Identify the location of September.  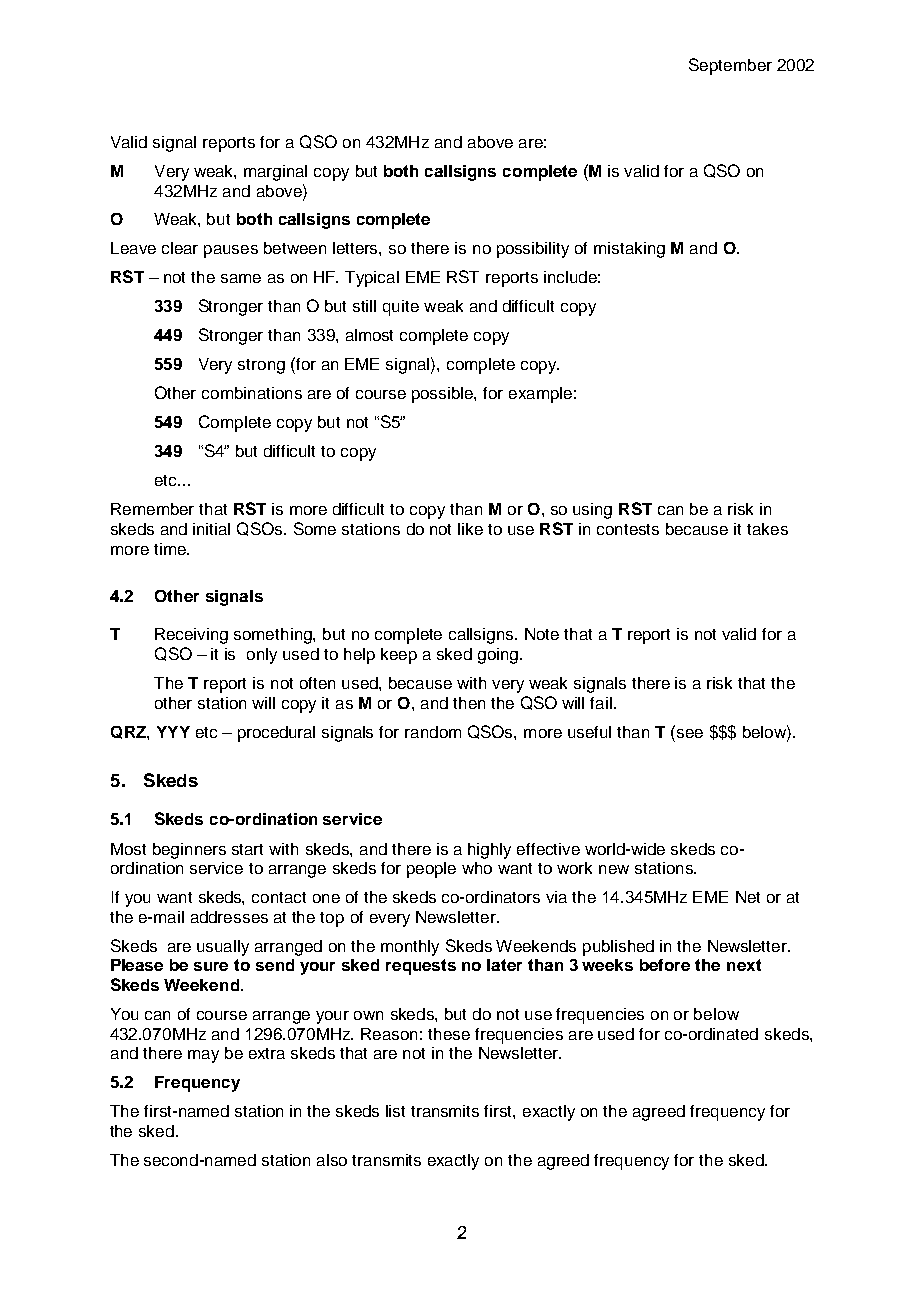
(730, 66).
